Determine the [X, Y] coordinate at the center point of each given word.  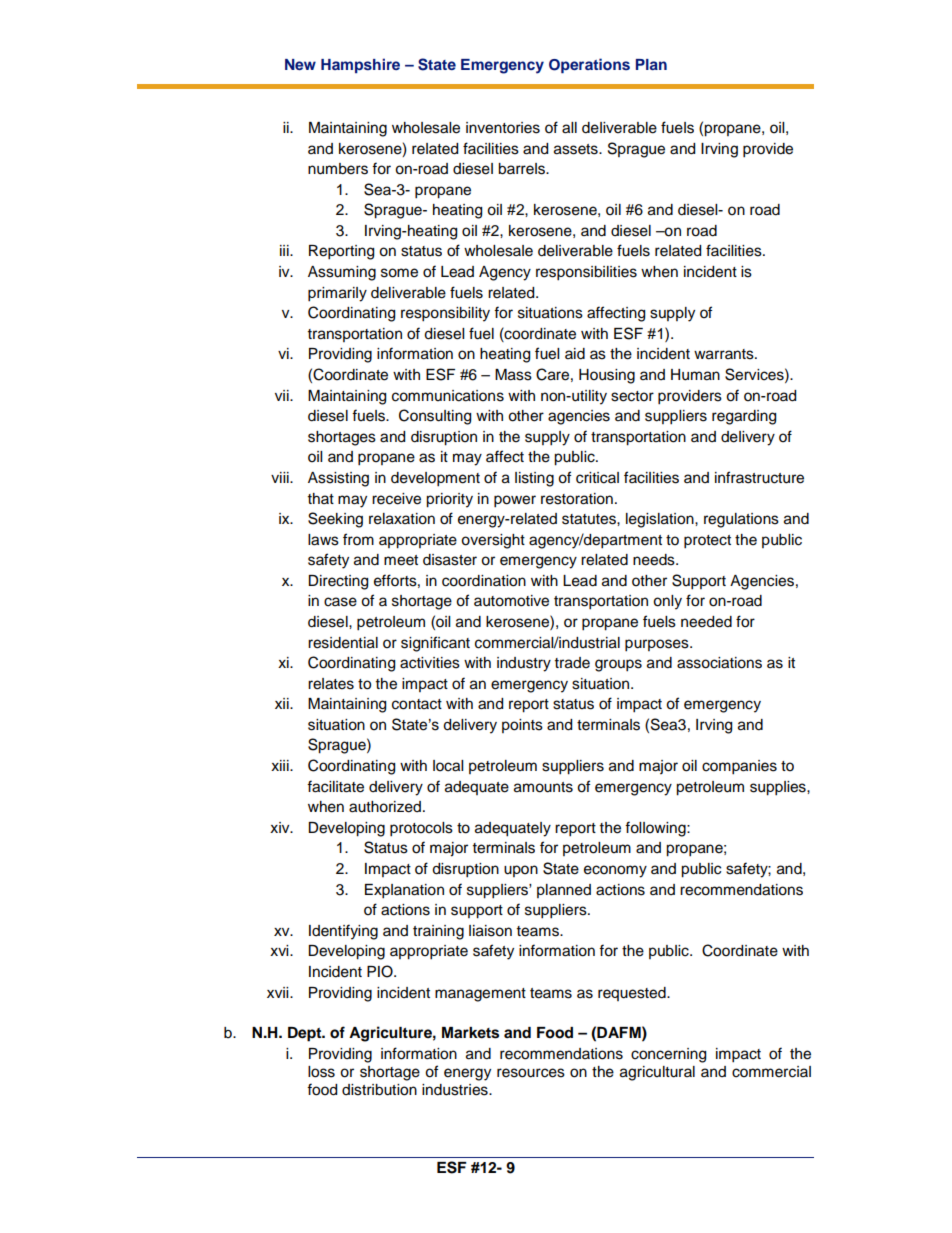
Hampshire [360, 65]
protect [707, 542]
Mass [513, 375]
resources [531, 1073]
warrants [725, 354]
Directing [338, 582]
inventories [503, 128]
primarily [337, 294]
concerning [668, 1055]
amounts [543, 787]
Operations [589, 66]
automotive [511, 601]
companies [739, 767]
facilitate [335, 786]
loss [321, 1072]
